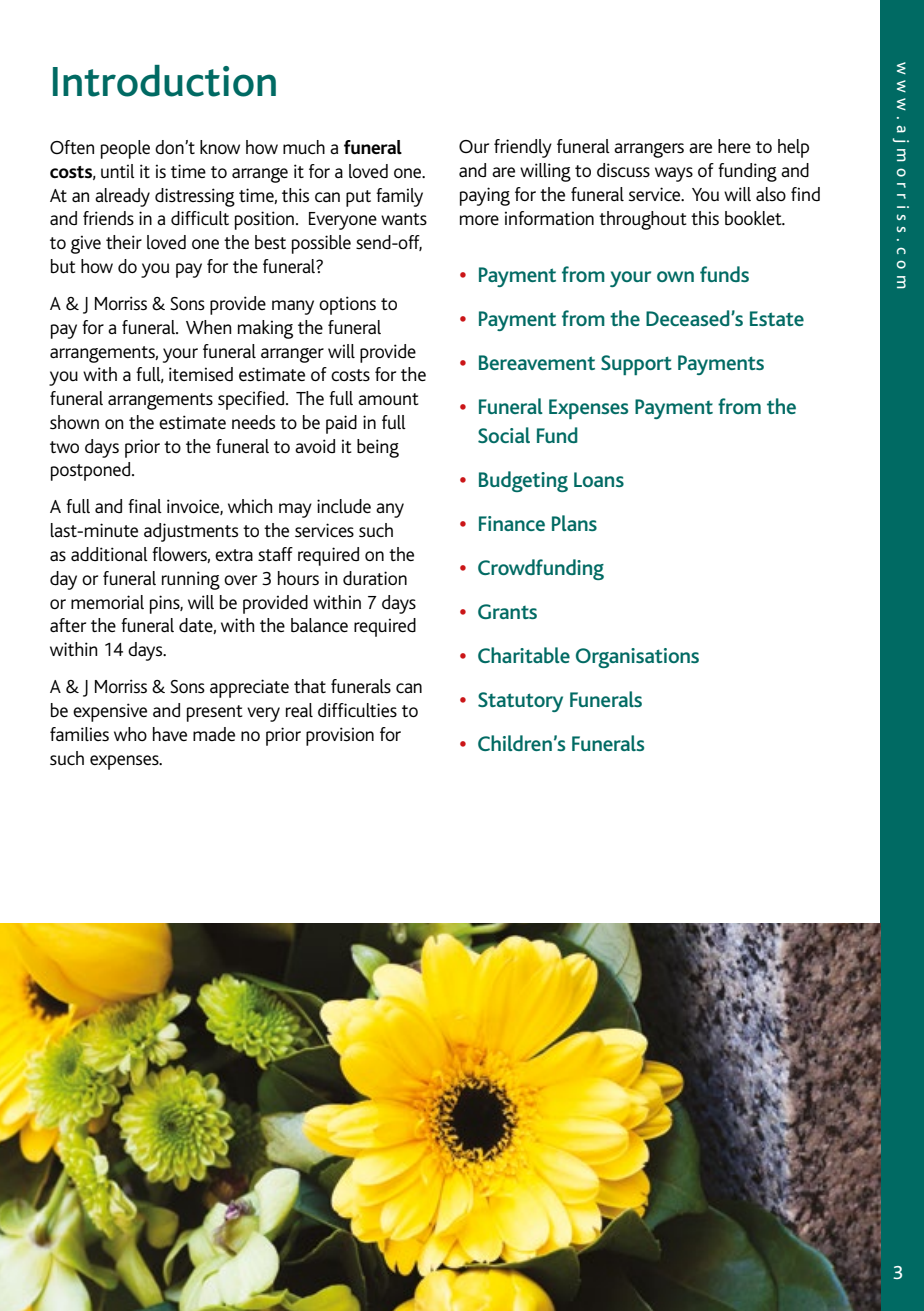 The image size is (924, 1311). Describe the element at coordinates (520, 702) in the screenshot. I see `Statutory` at that location.
